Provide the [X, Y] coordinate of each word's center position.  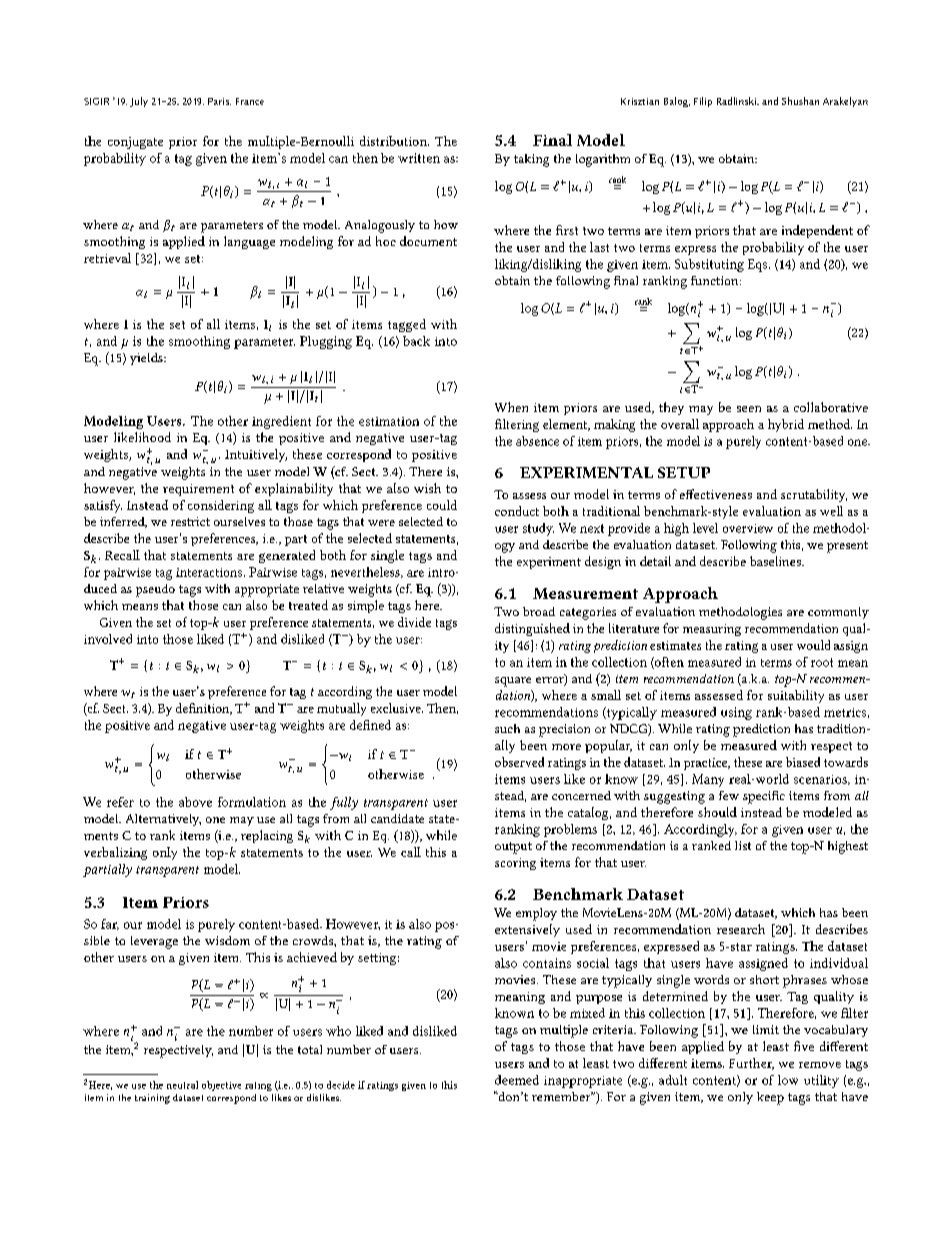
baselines [776, 561]
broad [539, 611]
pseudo [155, 590]
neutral [182, 1085]
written [419, 158]
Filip [703, 102]
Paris [219, 101]
